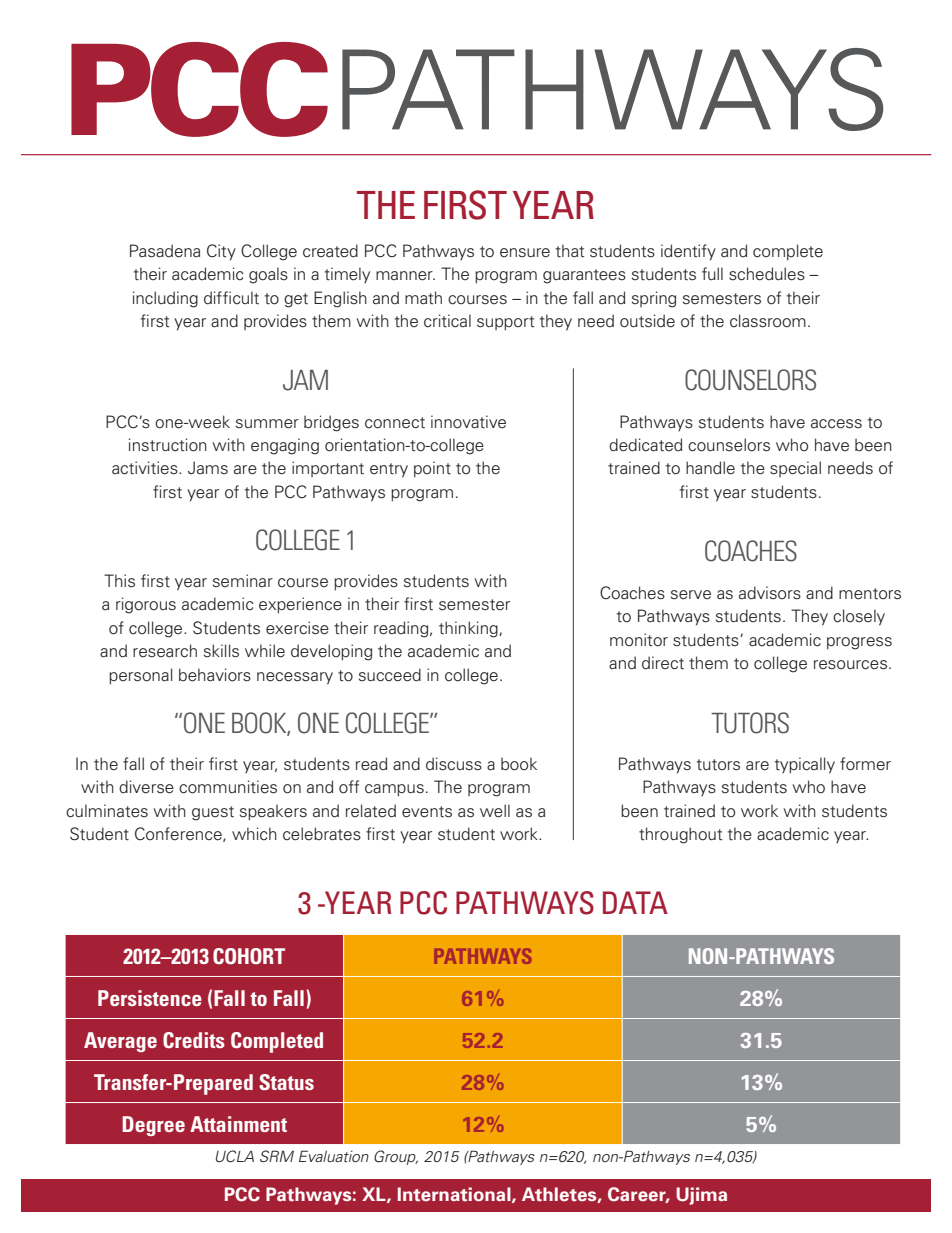 This document has width=952, height=1233. What do you see at coordinates (495, 811) in the document?
I see `well` at bounding box center [495, 811].
